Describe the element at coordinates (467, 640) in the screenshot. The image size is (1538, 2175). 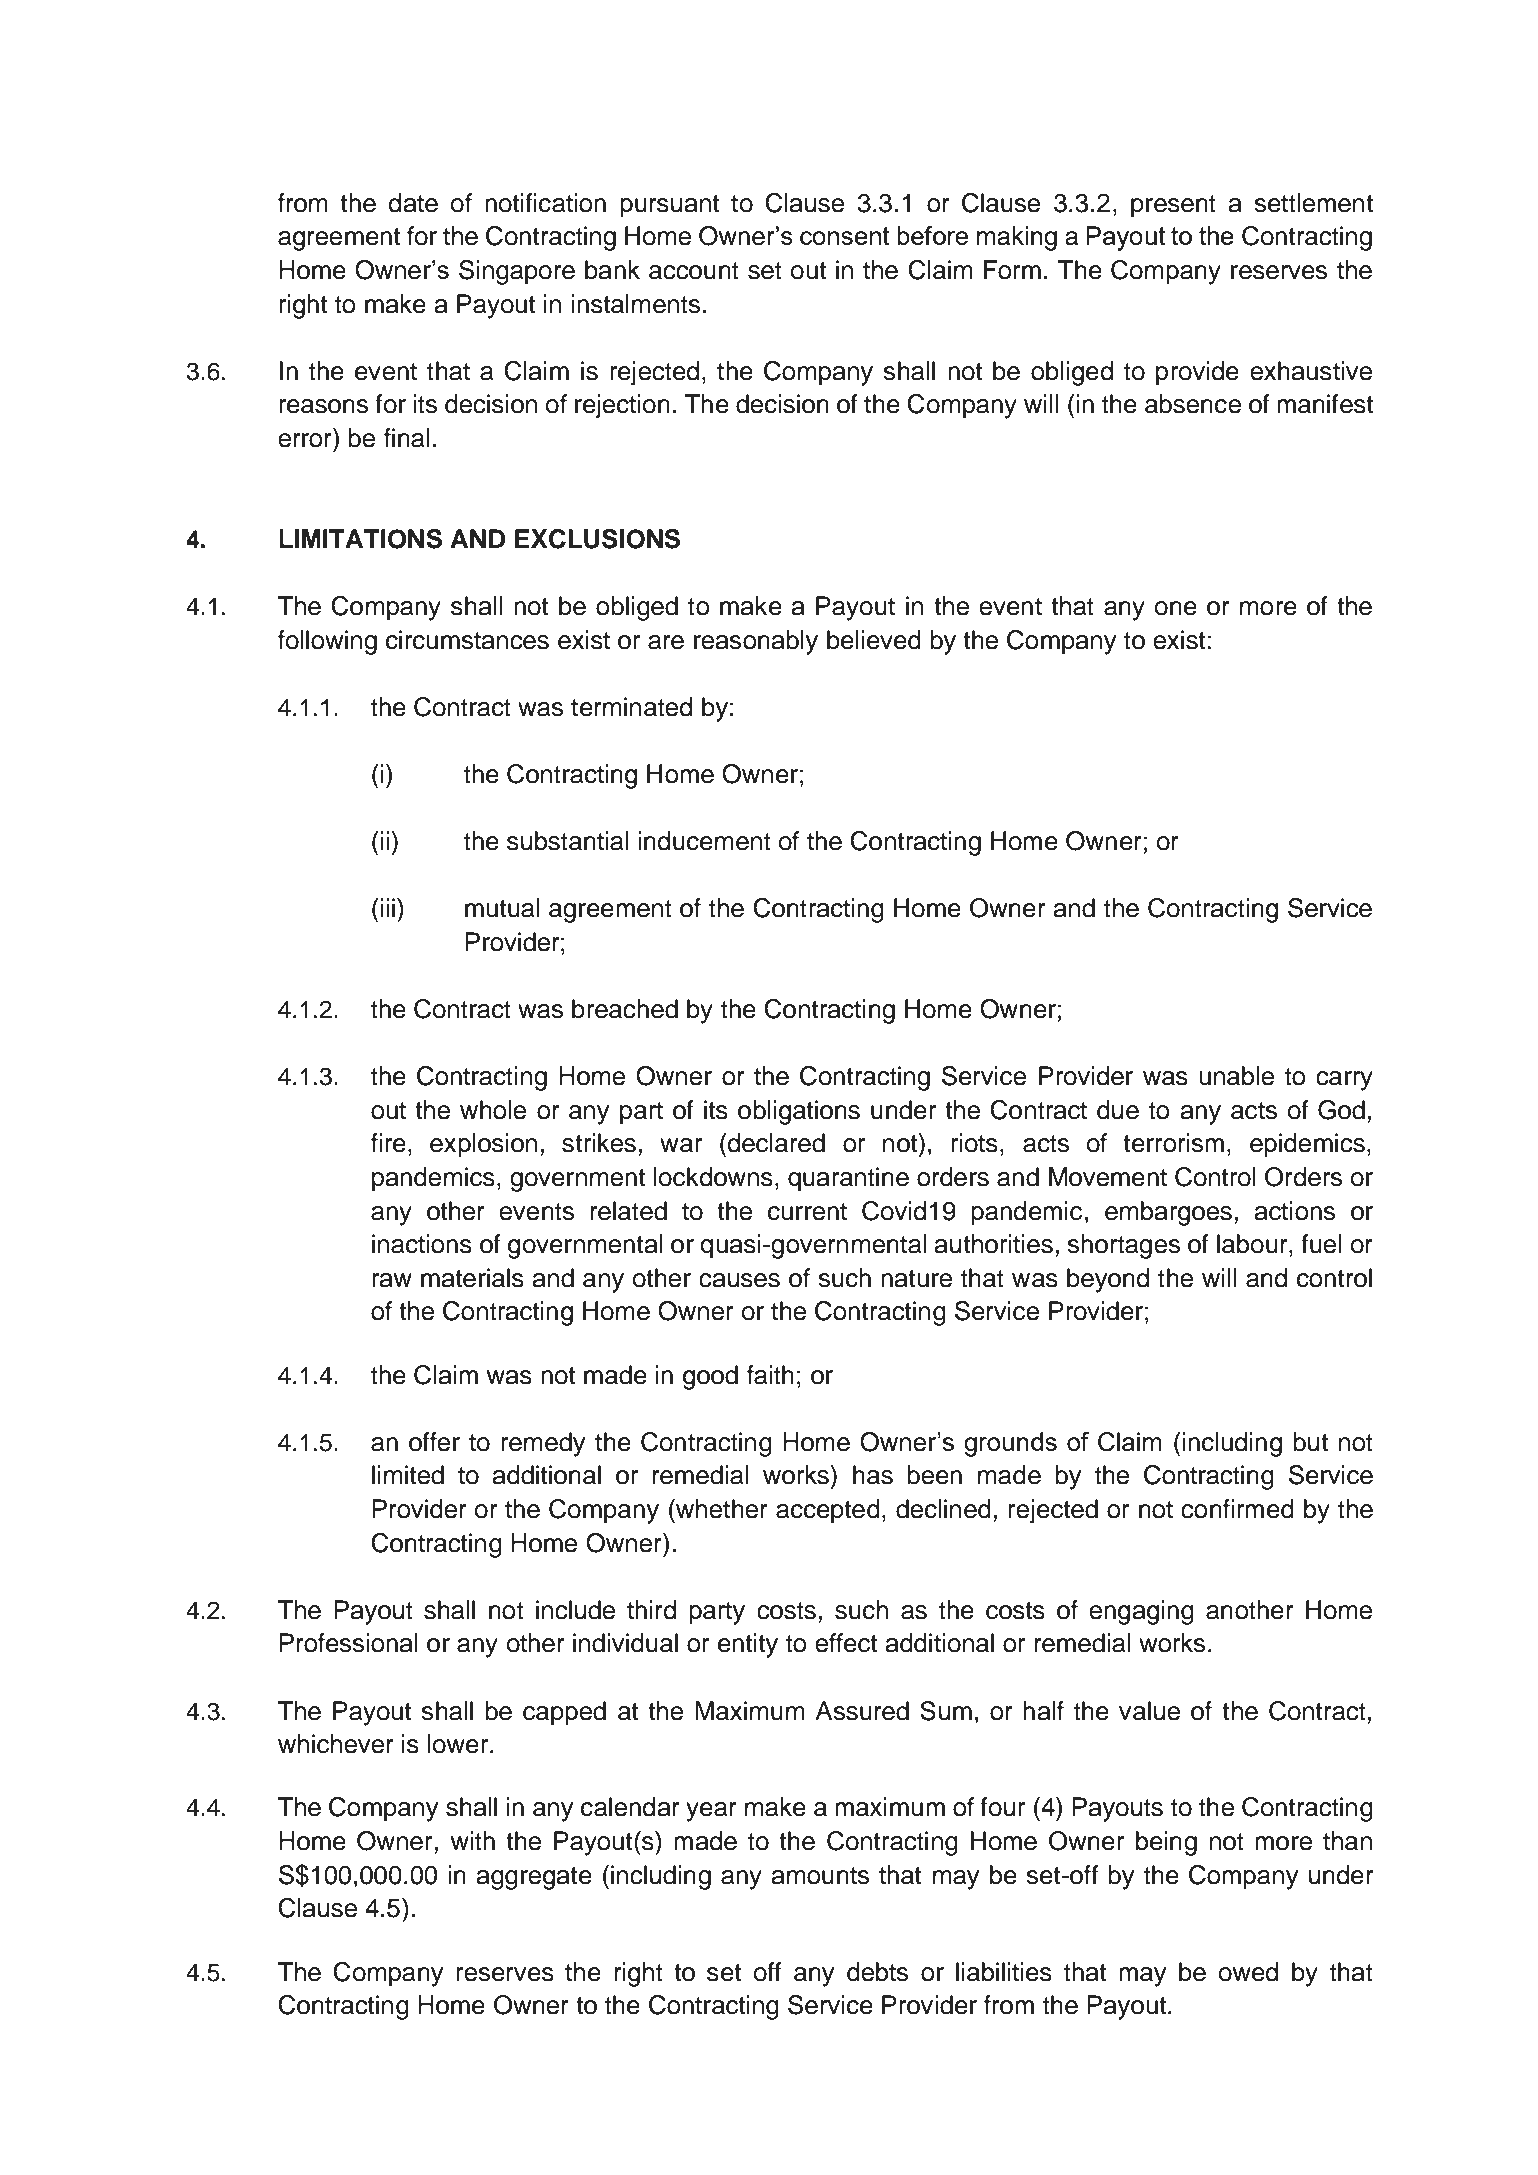
I see `circumstances` at that location.
